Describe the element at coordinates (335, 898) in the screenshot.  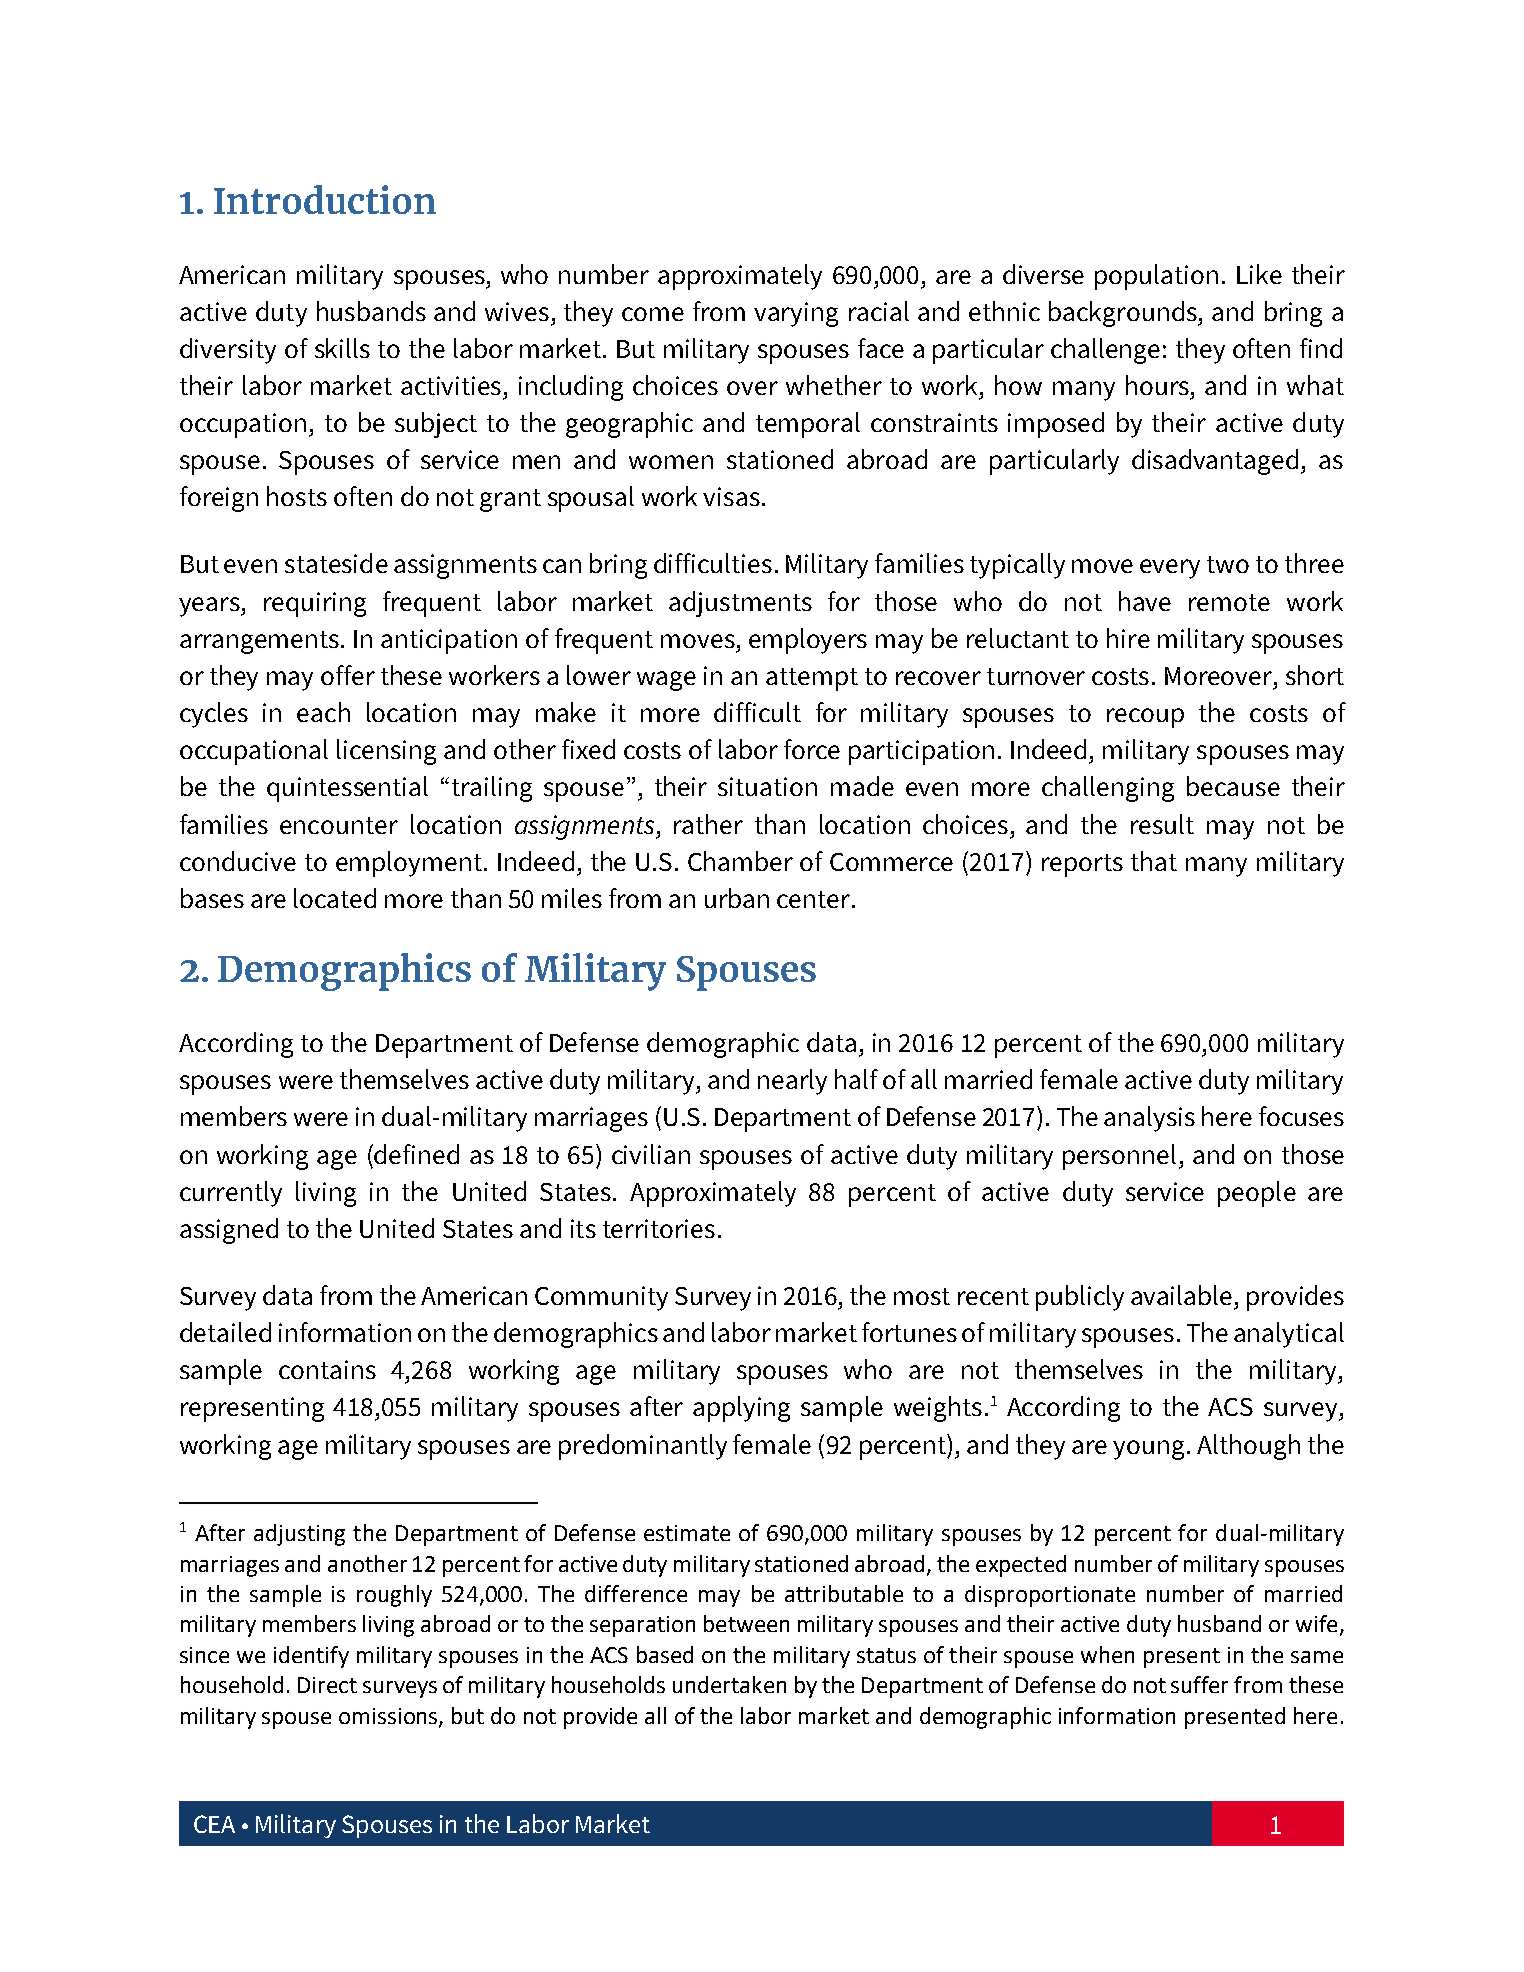
I see `located` at that location.
